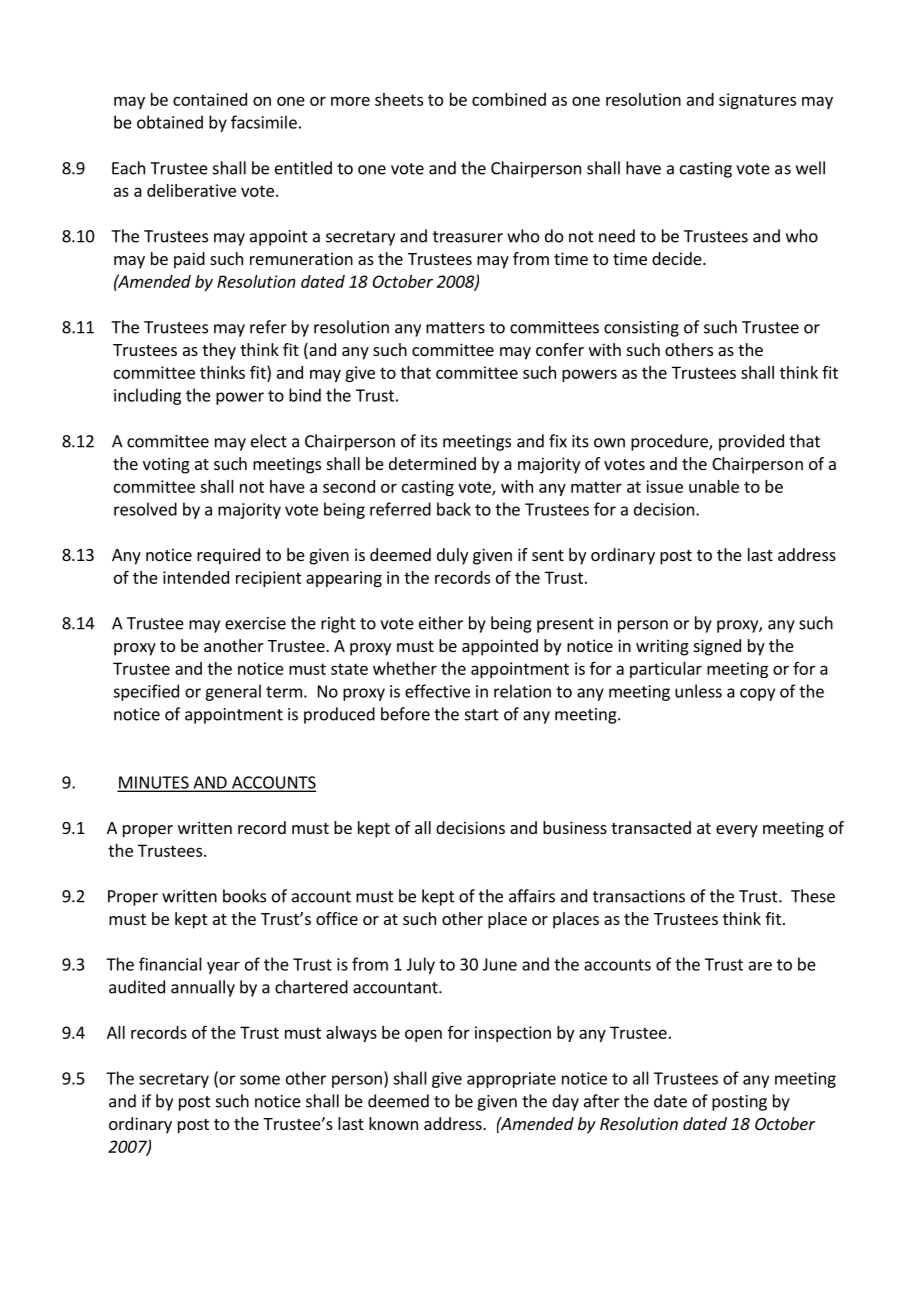 The width and height of the screenshot is (924, 1308). Describe the element at coordinates (560, 349) in the screenshot. I see `confer` at that location.
